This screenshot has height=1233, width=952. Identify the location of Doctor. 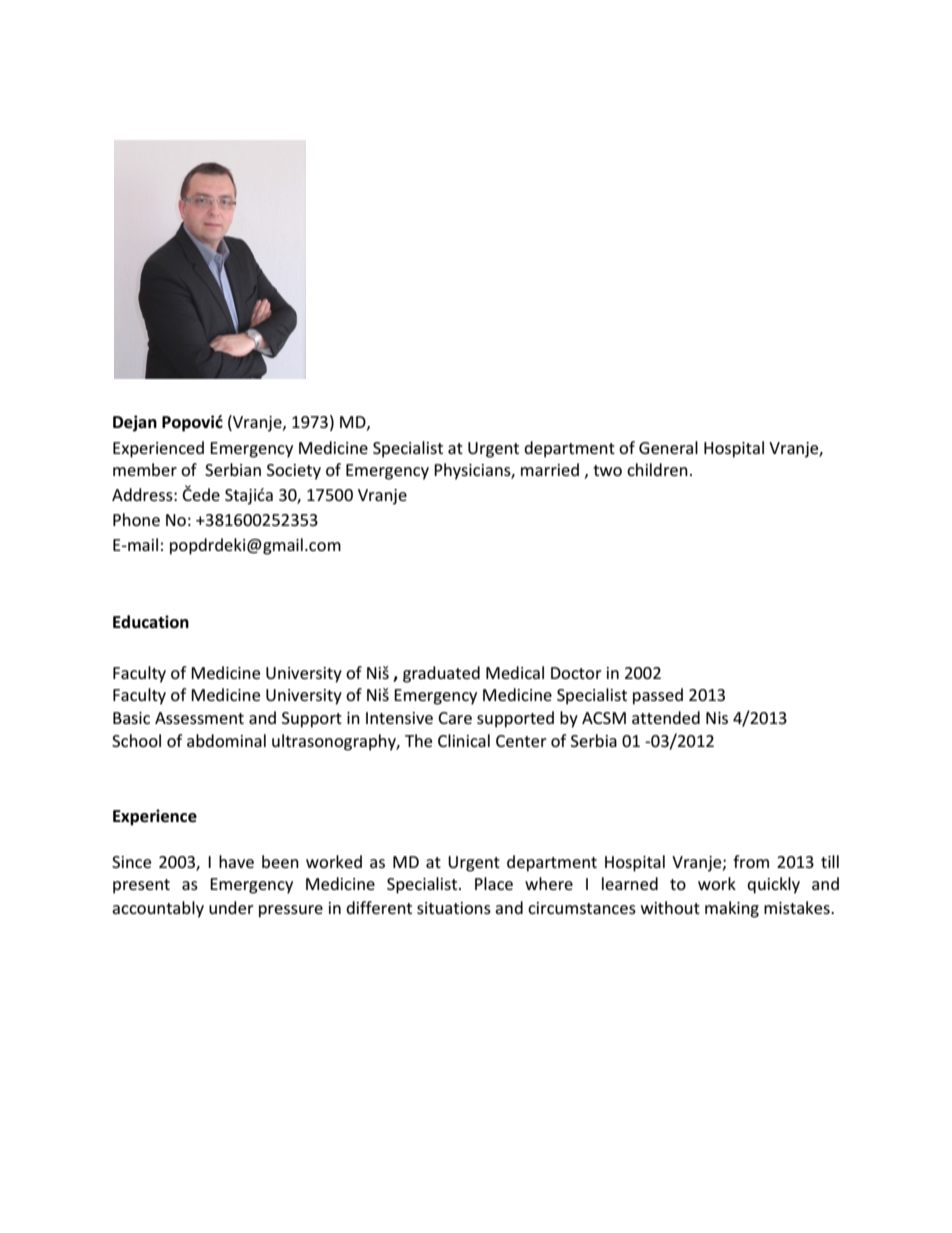
(576, 673).
